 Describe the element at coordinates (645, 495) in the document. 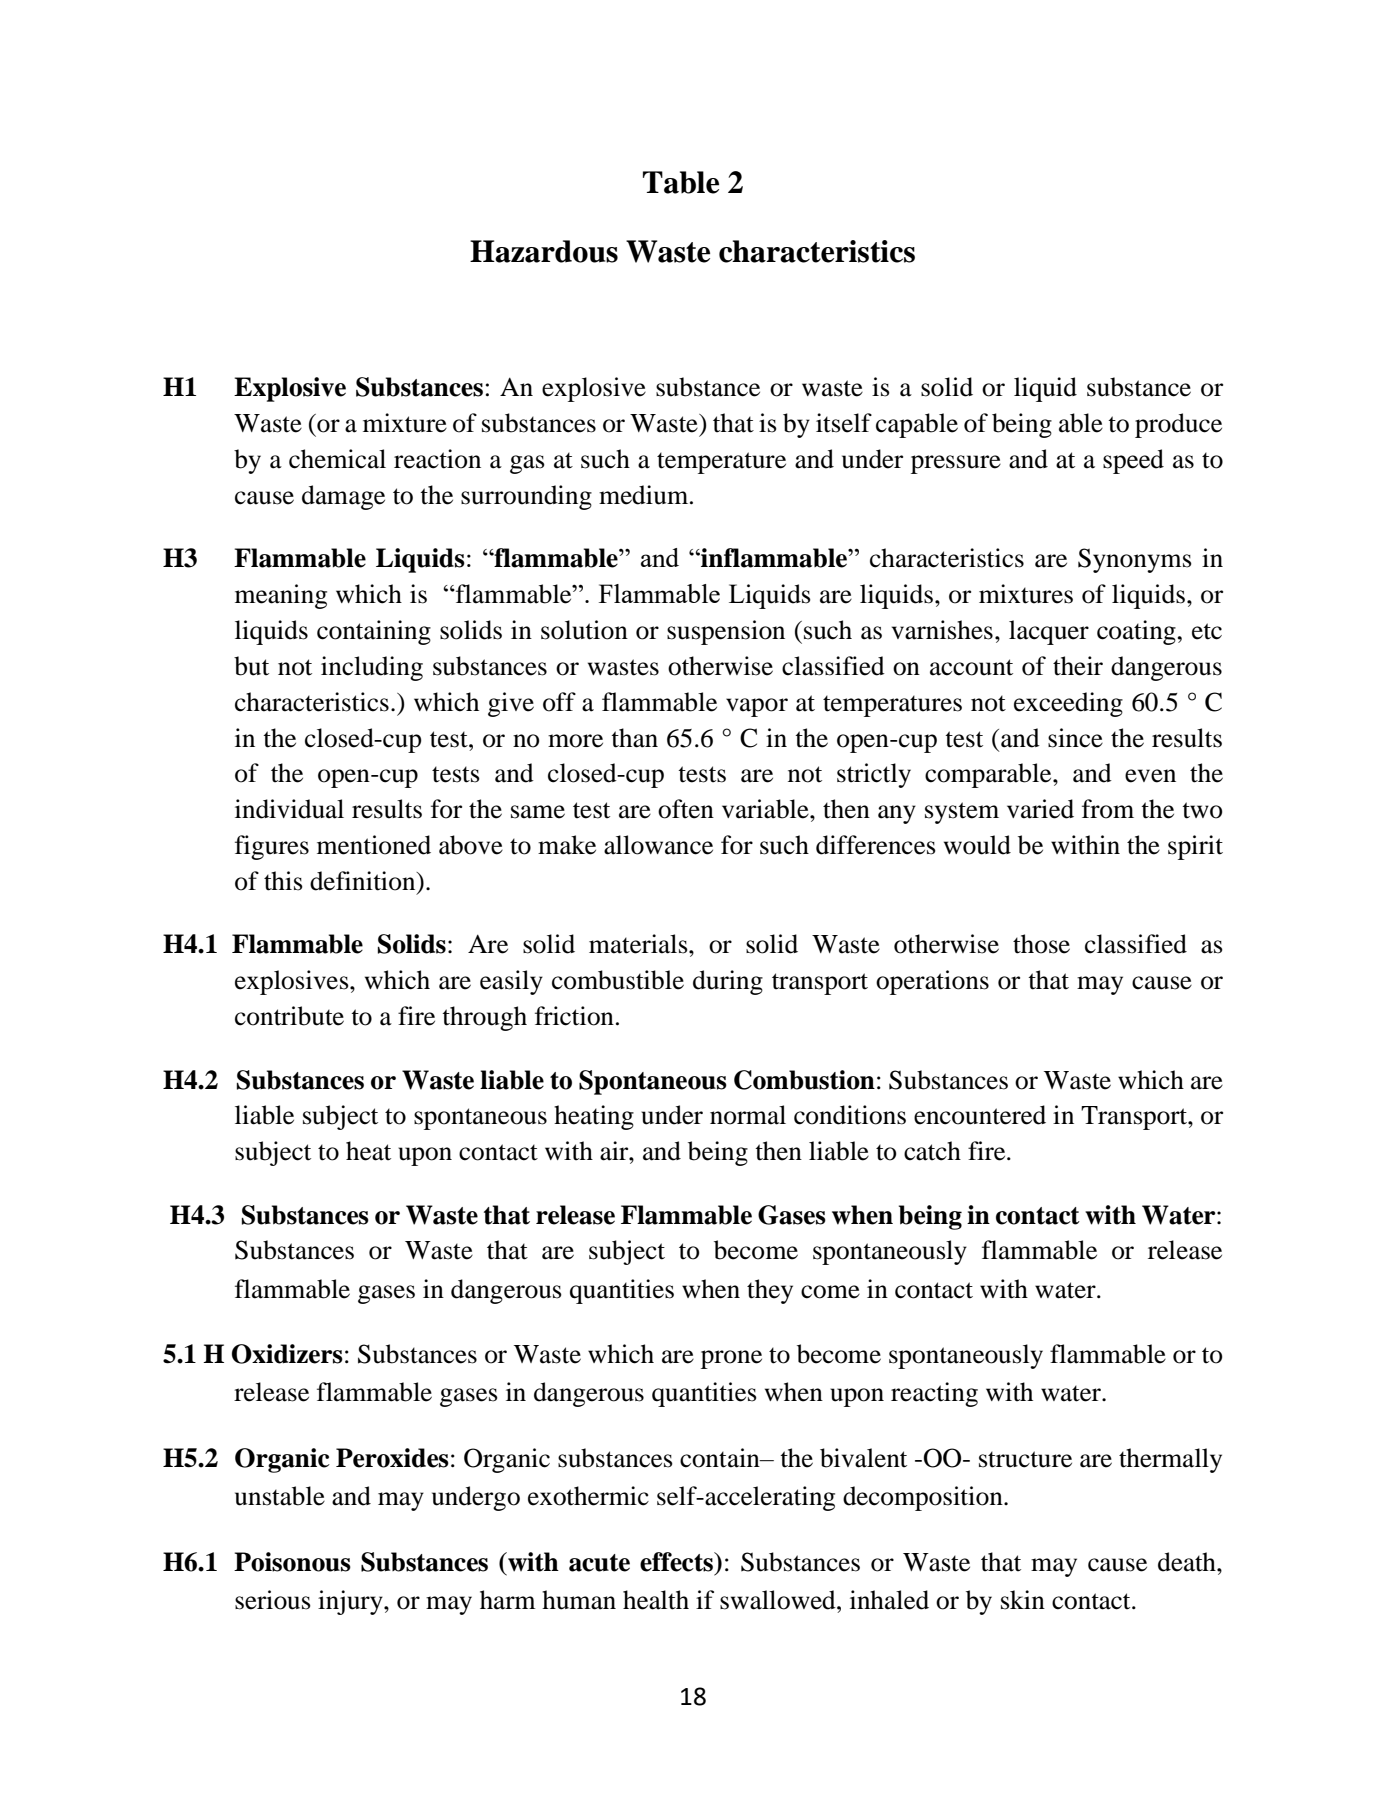

I see `medium` at that location.
